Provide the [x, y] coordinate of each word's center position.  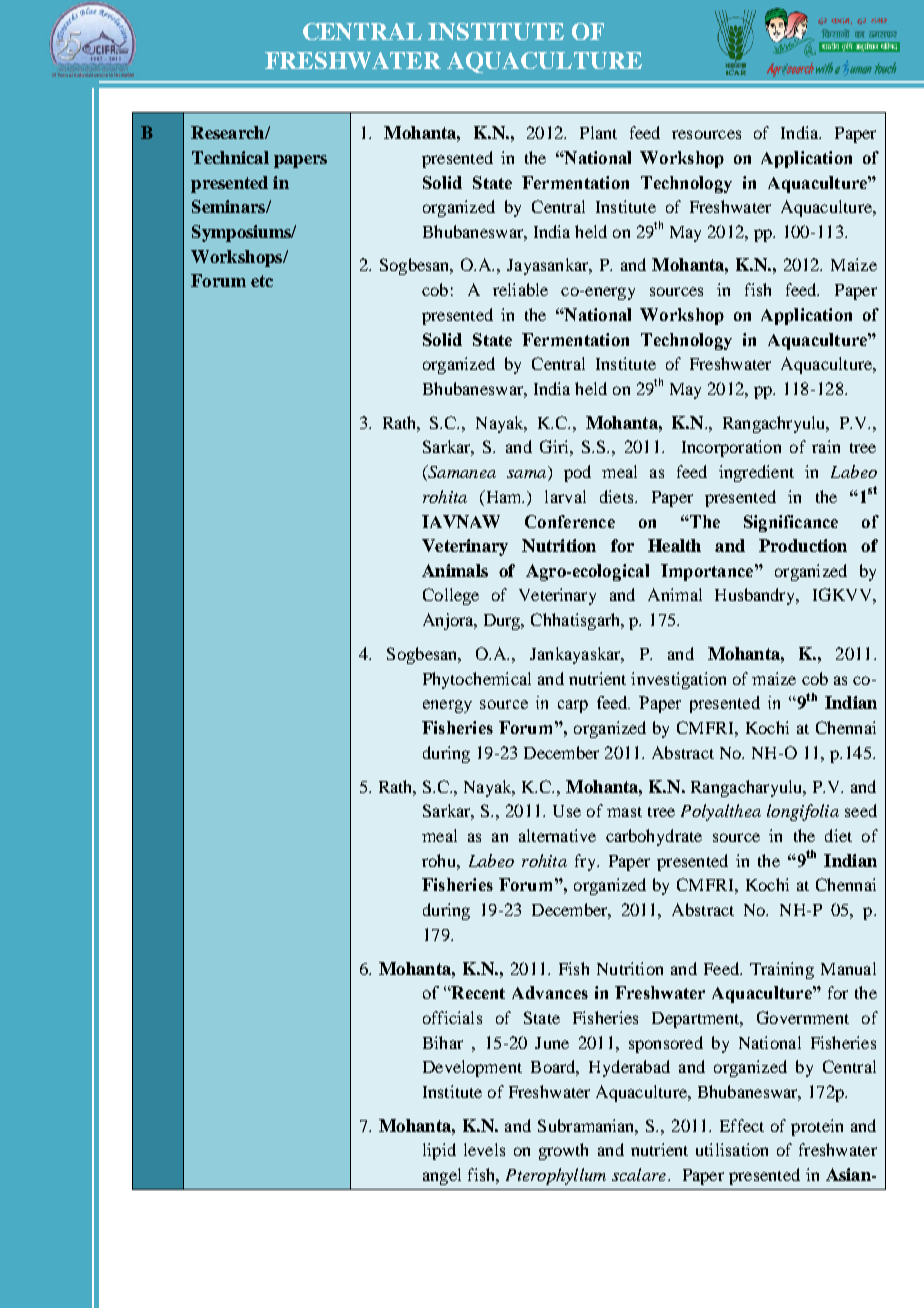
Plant [598, 132]
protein [817, 1127]
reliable [520, 289]
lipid [439, 1151]
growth [563, 1151]
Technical [230, 157]
